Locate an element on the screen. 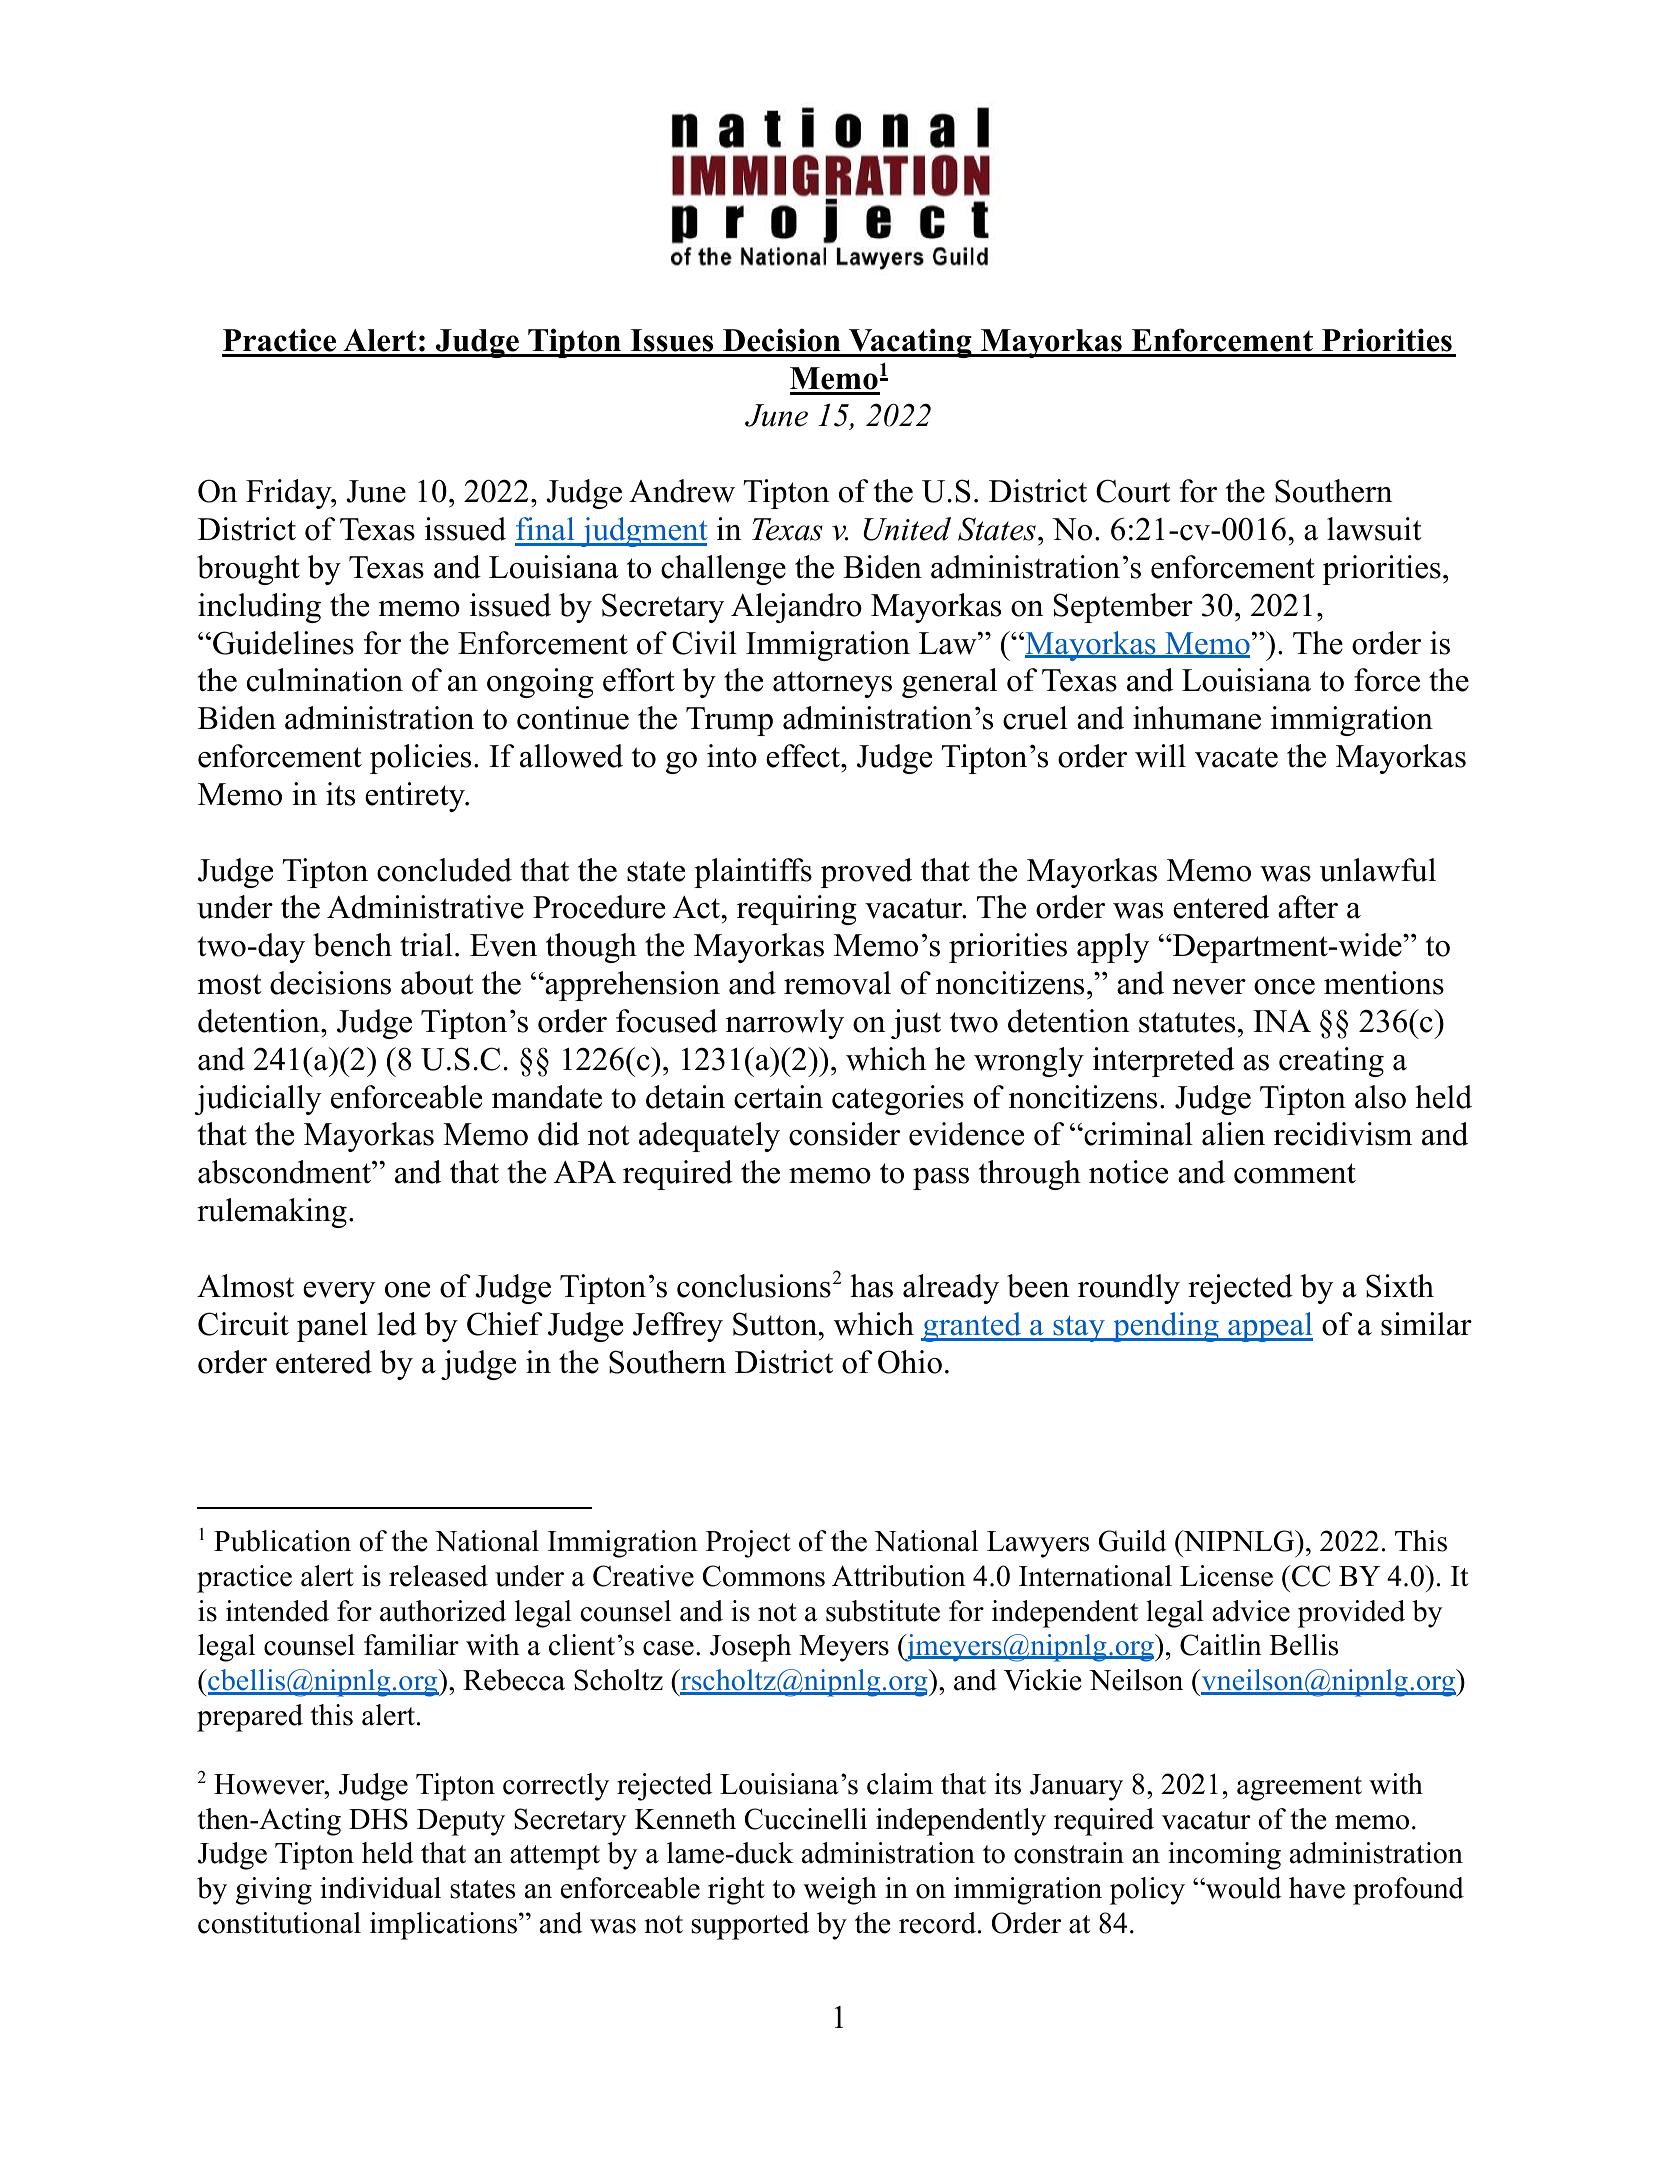 The width and height of the screenshot is (1678, 2172). Ohio is located at coordinates (910, 1362).
